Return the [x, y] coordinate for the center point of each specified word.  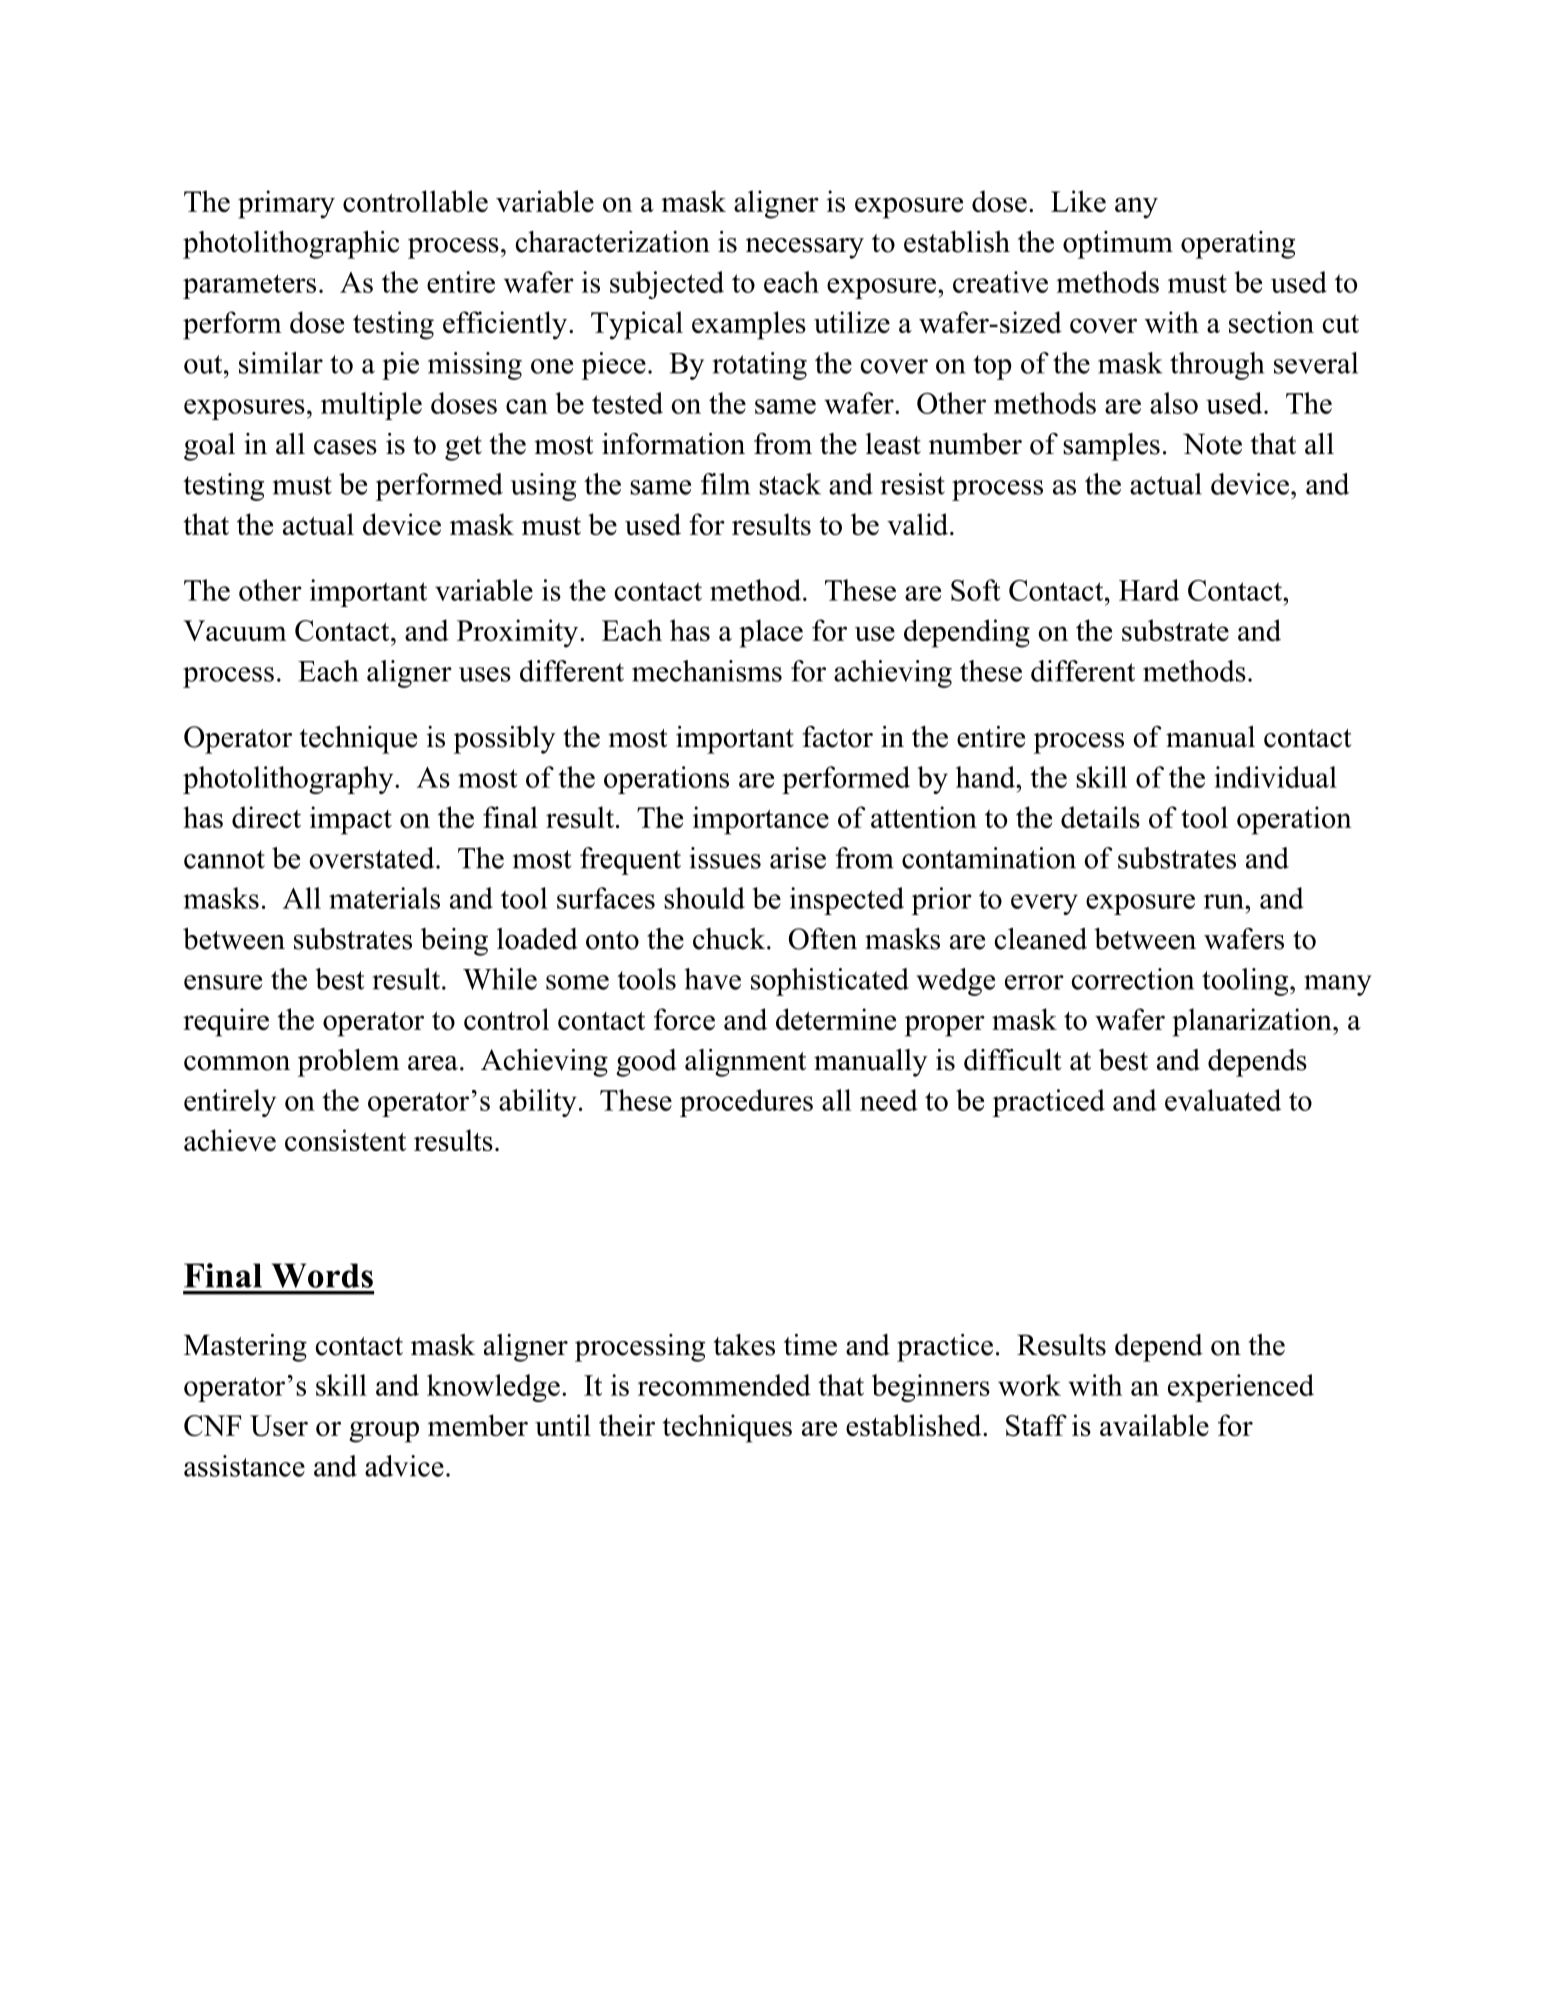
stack [790, 484]
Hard [1149, 590]
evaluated [1223, 1100]
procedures [746, 1103]
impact [351, 820]
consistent [345, 1140]
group [384, 1432]
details [1100, 817]
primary [286, 204]
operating [1238, 245]
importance [761, 820]
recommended [724, 1385]
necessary [805, 248]
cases [345, 447]
